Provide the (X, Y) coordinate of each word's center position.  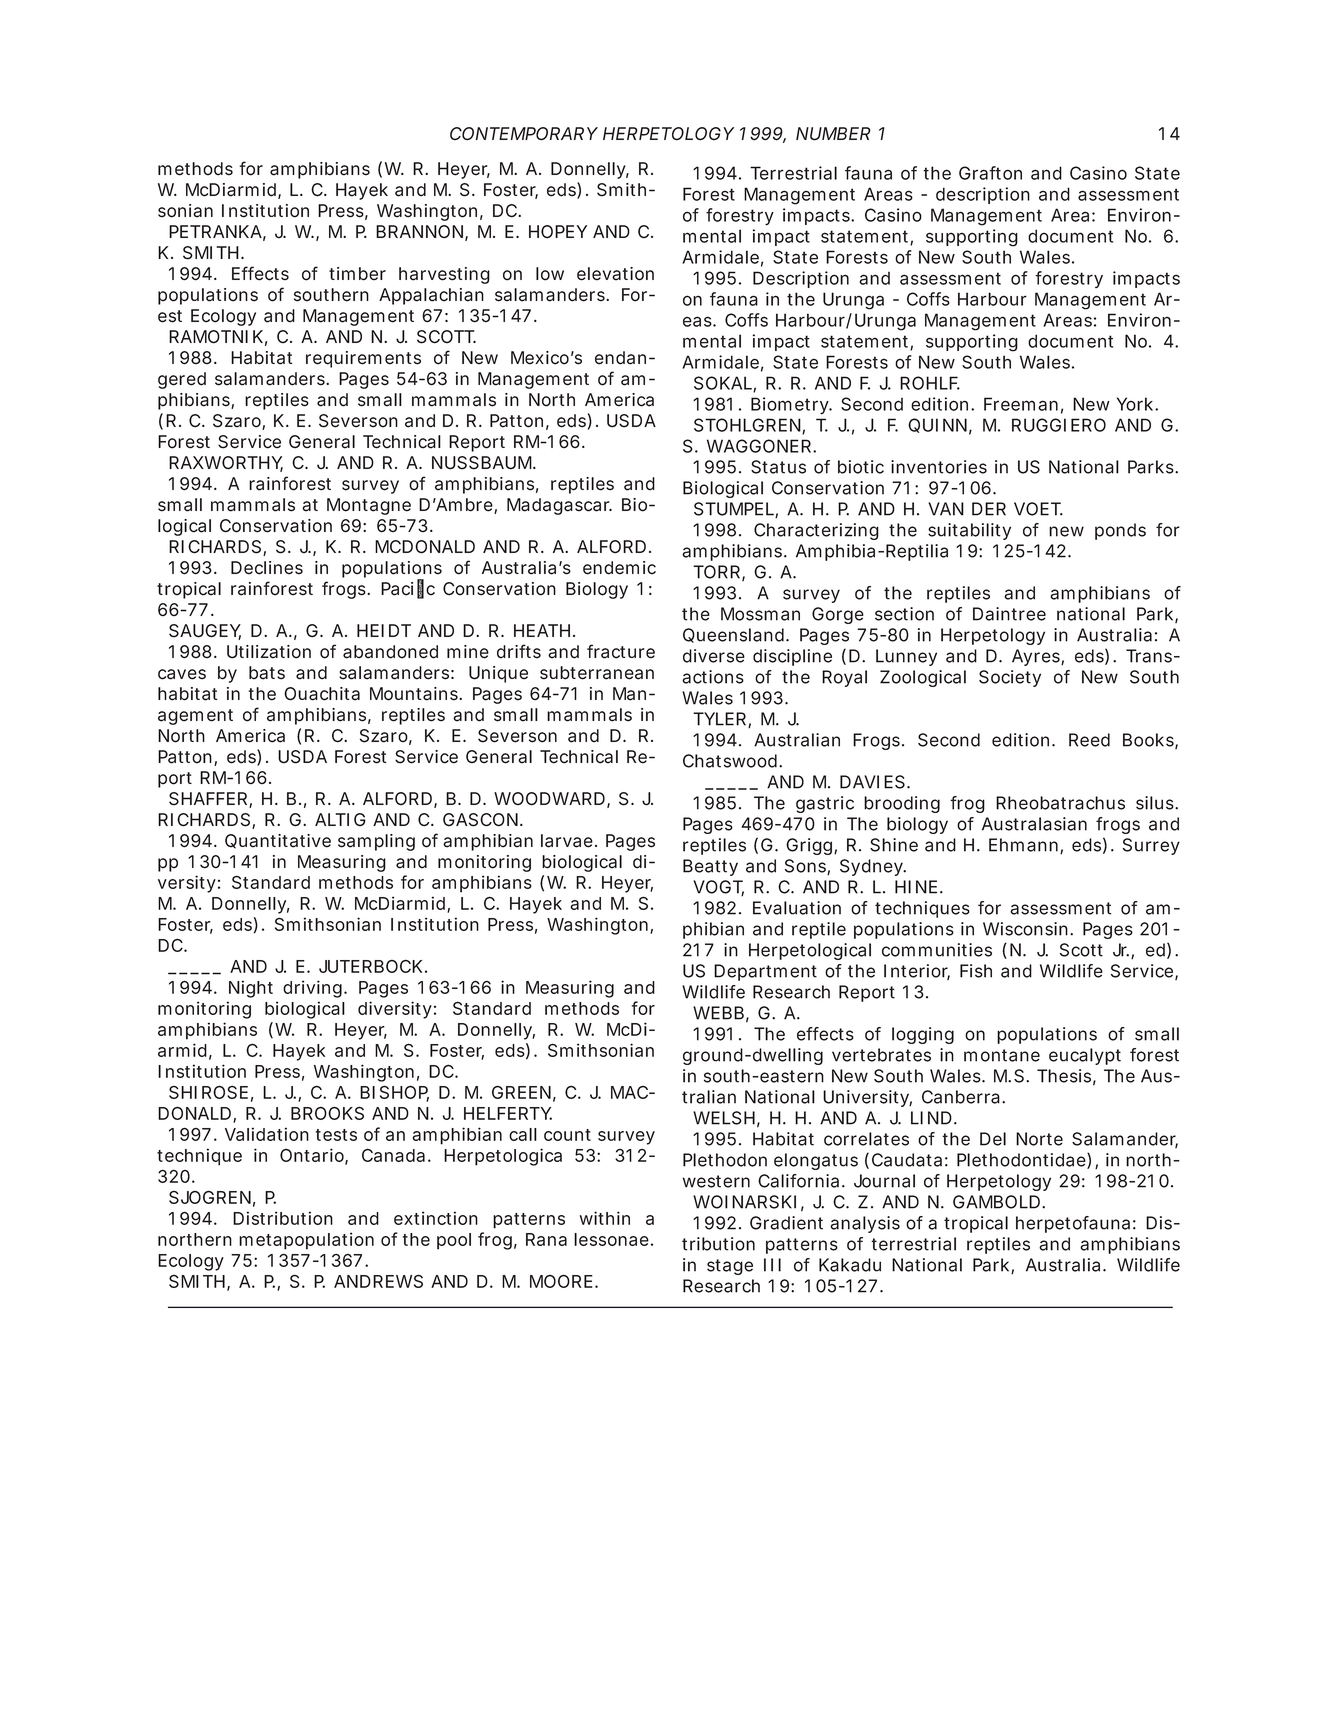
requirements (363, 359)
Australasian (1034, 824)
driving (312, 989)
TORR (716, 572)
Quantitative (278, 841)
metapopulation (306, 1241)
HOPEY (558, 232)
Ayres (1037, 657)
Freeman (1021, 404)
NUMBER (833, 134)
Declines (267, 568)
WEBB (718, 1013)
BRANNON (419, 232)
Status (778, 467)
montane (1002, 1055)
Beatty (710, 867)
